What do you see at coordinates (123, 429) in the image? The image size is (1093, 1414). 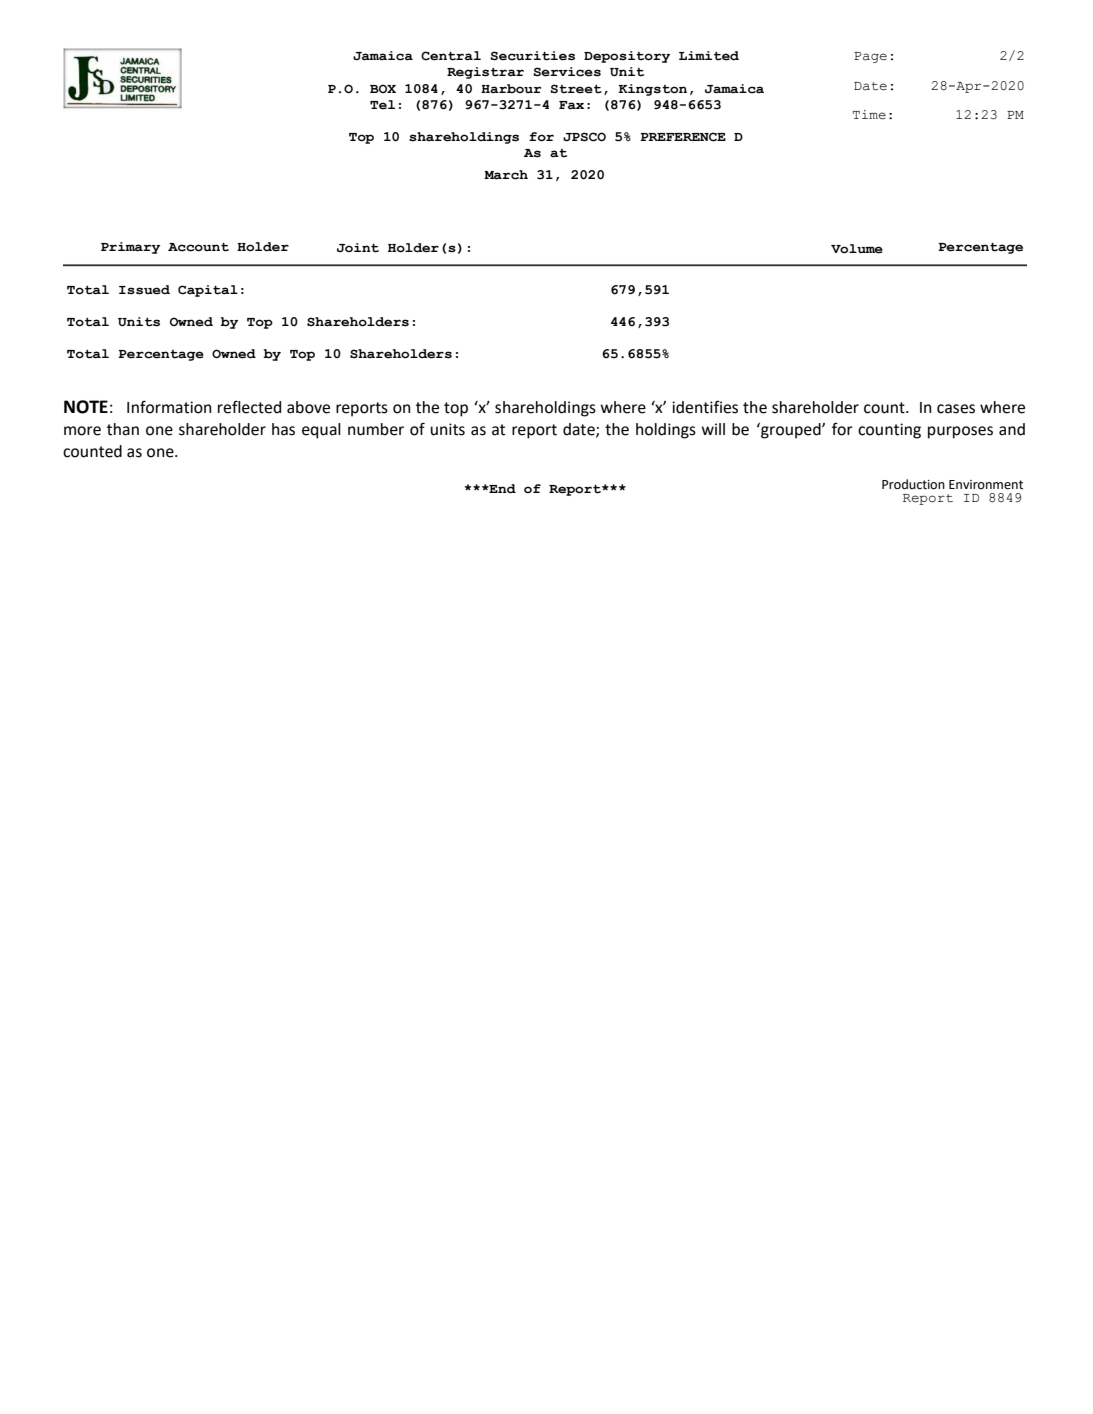 I see `than` at bounding box center [123, 429].
